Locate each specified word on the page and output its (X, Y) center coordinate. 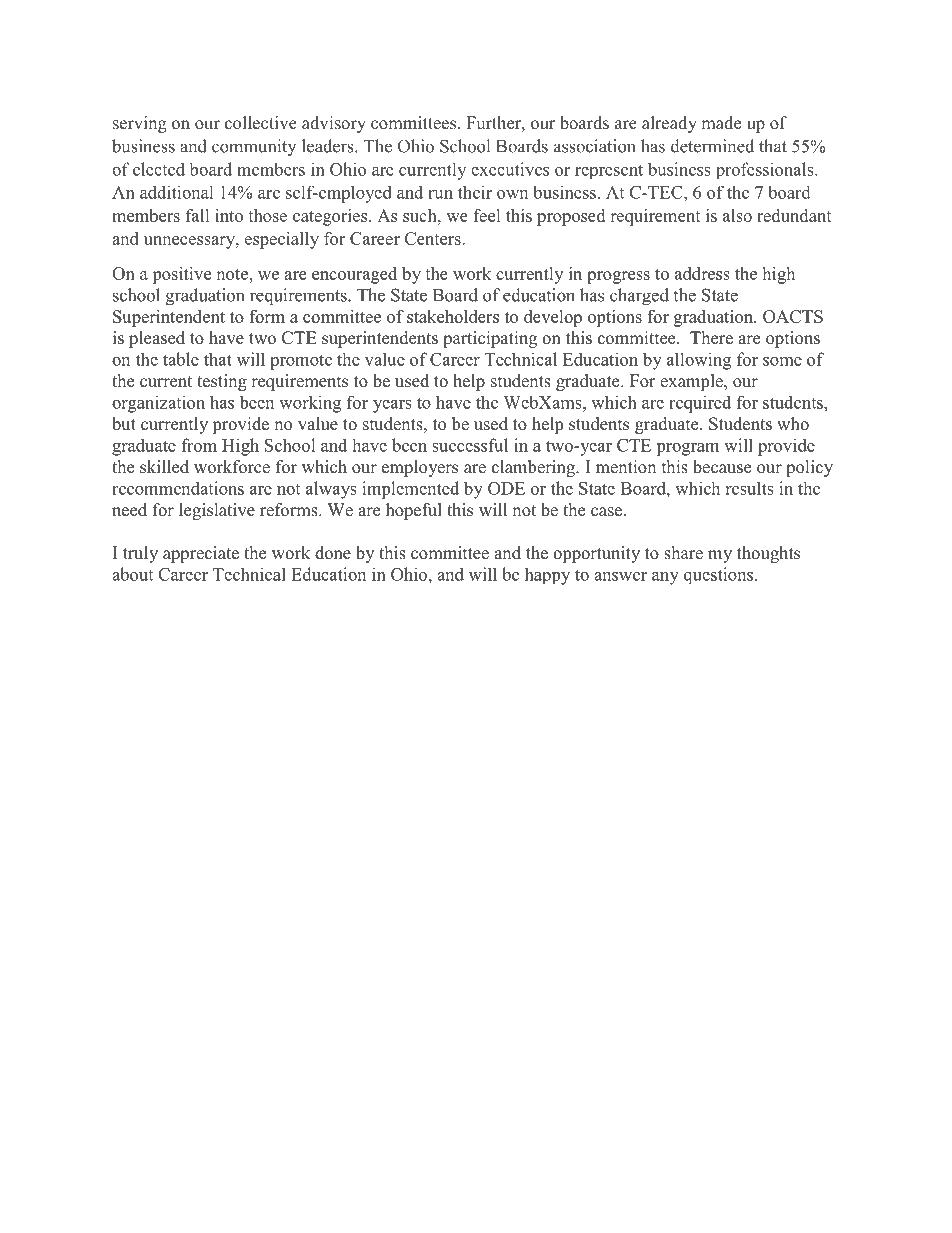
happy (547, 576)
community (254, 147)
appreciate (201, 554)
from (199, 445)
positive (181, 275)
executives (510, 169)
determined (712, 146)
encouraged (354, 275)
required (700, 404)
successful (470, 445)
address (702, 273)
